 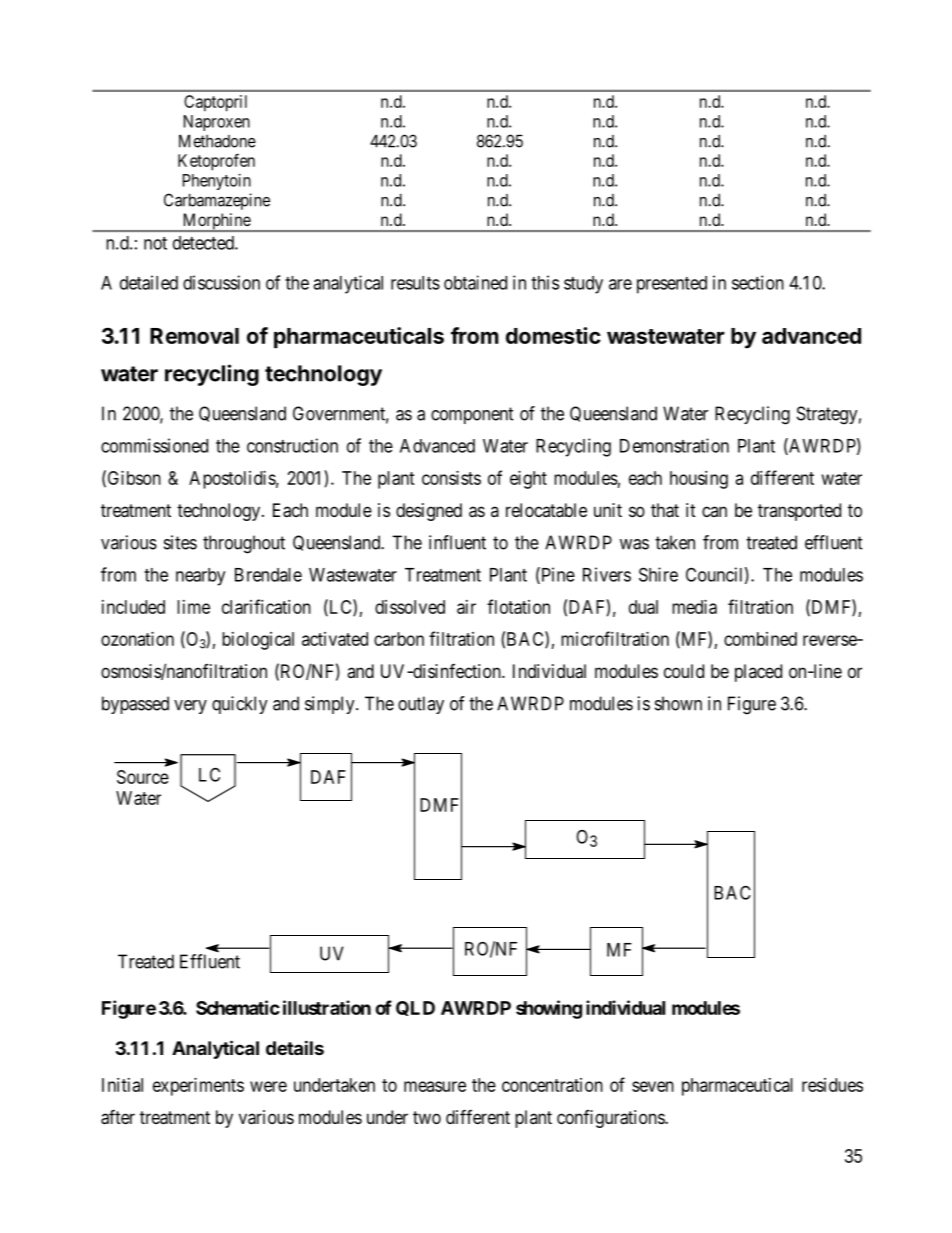 What do you see at coordinates (154, 445) in the image?
I see `commissioned` at bounding box center [154, 445].
